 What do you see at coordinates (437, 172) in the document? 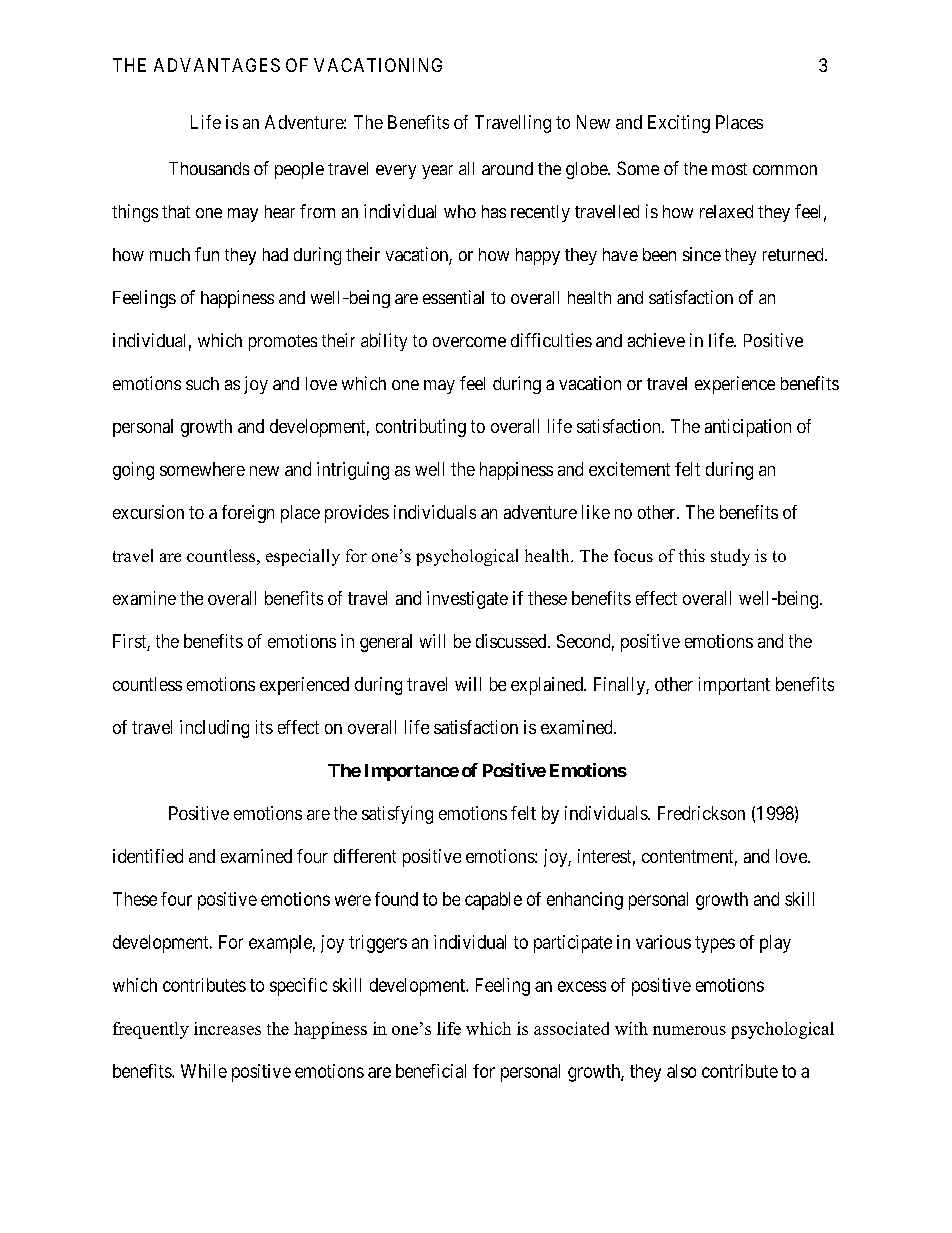
I see `year` at bounding box center [437, 172].
